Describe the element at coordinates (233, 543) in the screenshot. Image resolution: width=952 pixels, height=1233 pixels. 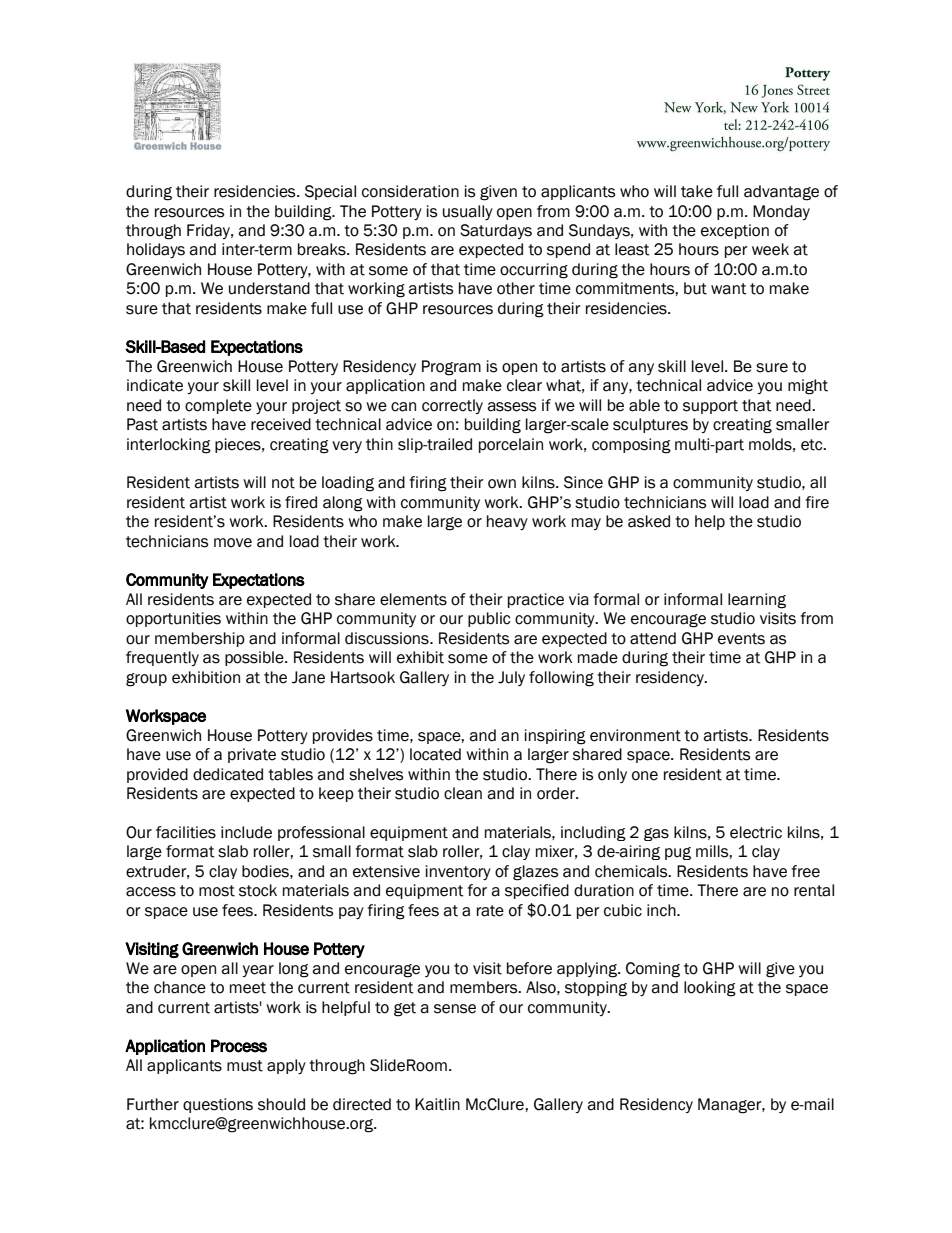
I see `move` at that location.
